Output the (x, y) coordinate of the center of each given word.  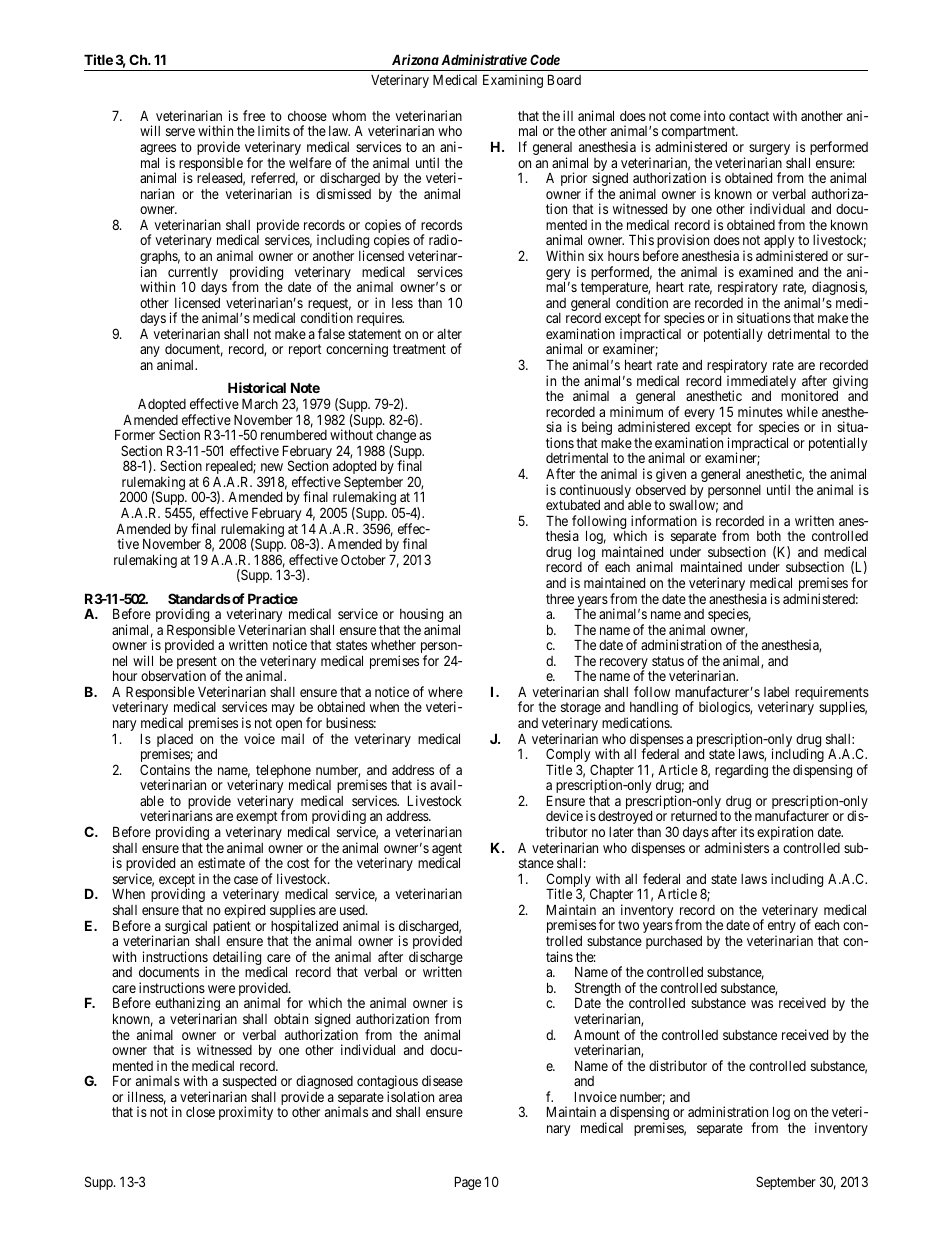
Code (545, 59)
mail (292, 738)
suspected (249, 1084)
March (260, 403)
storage (581, 710)
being (597, 428)
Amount (597, 1035)
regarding (741, 771)
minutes (760, 411)
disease (442, 1080)
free (254, 115)
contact (749, 116)
